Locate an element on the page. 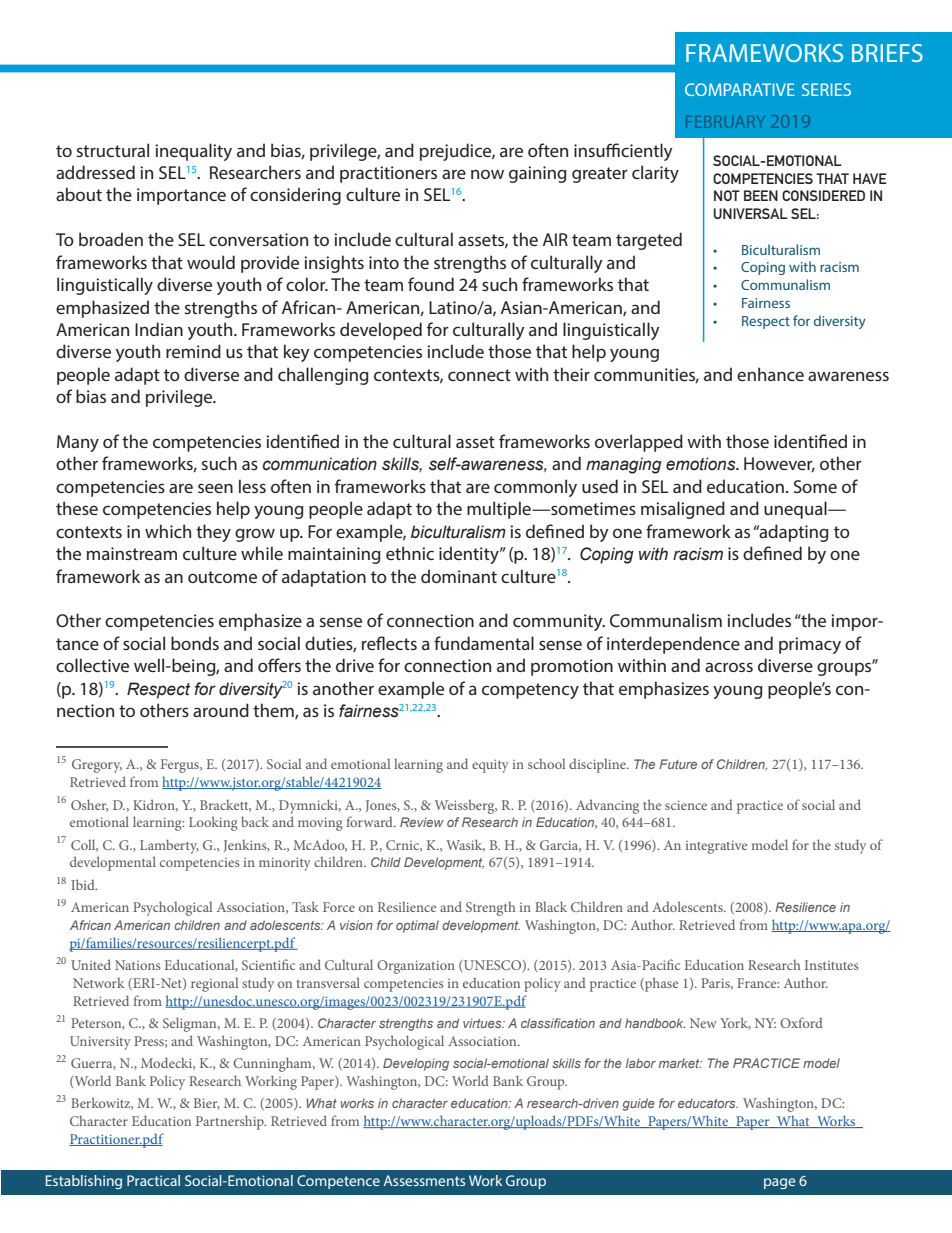 The image size is (952, 1233). fundamental is located at coordinates (484, 643).
